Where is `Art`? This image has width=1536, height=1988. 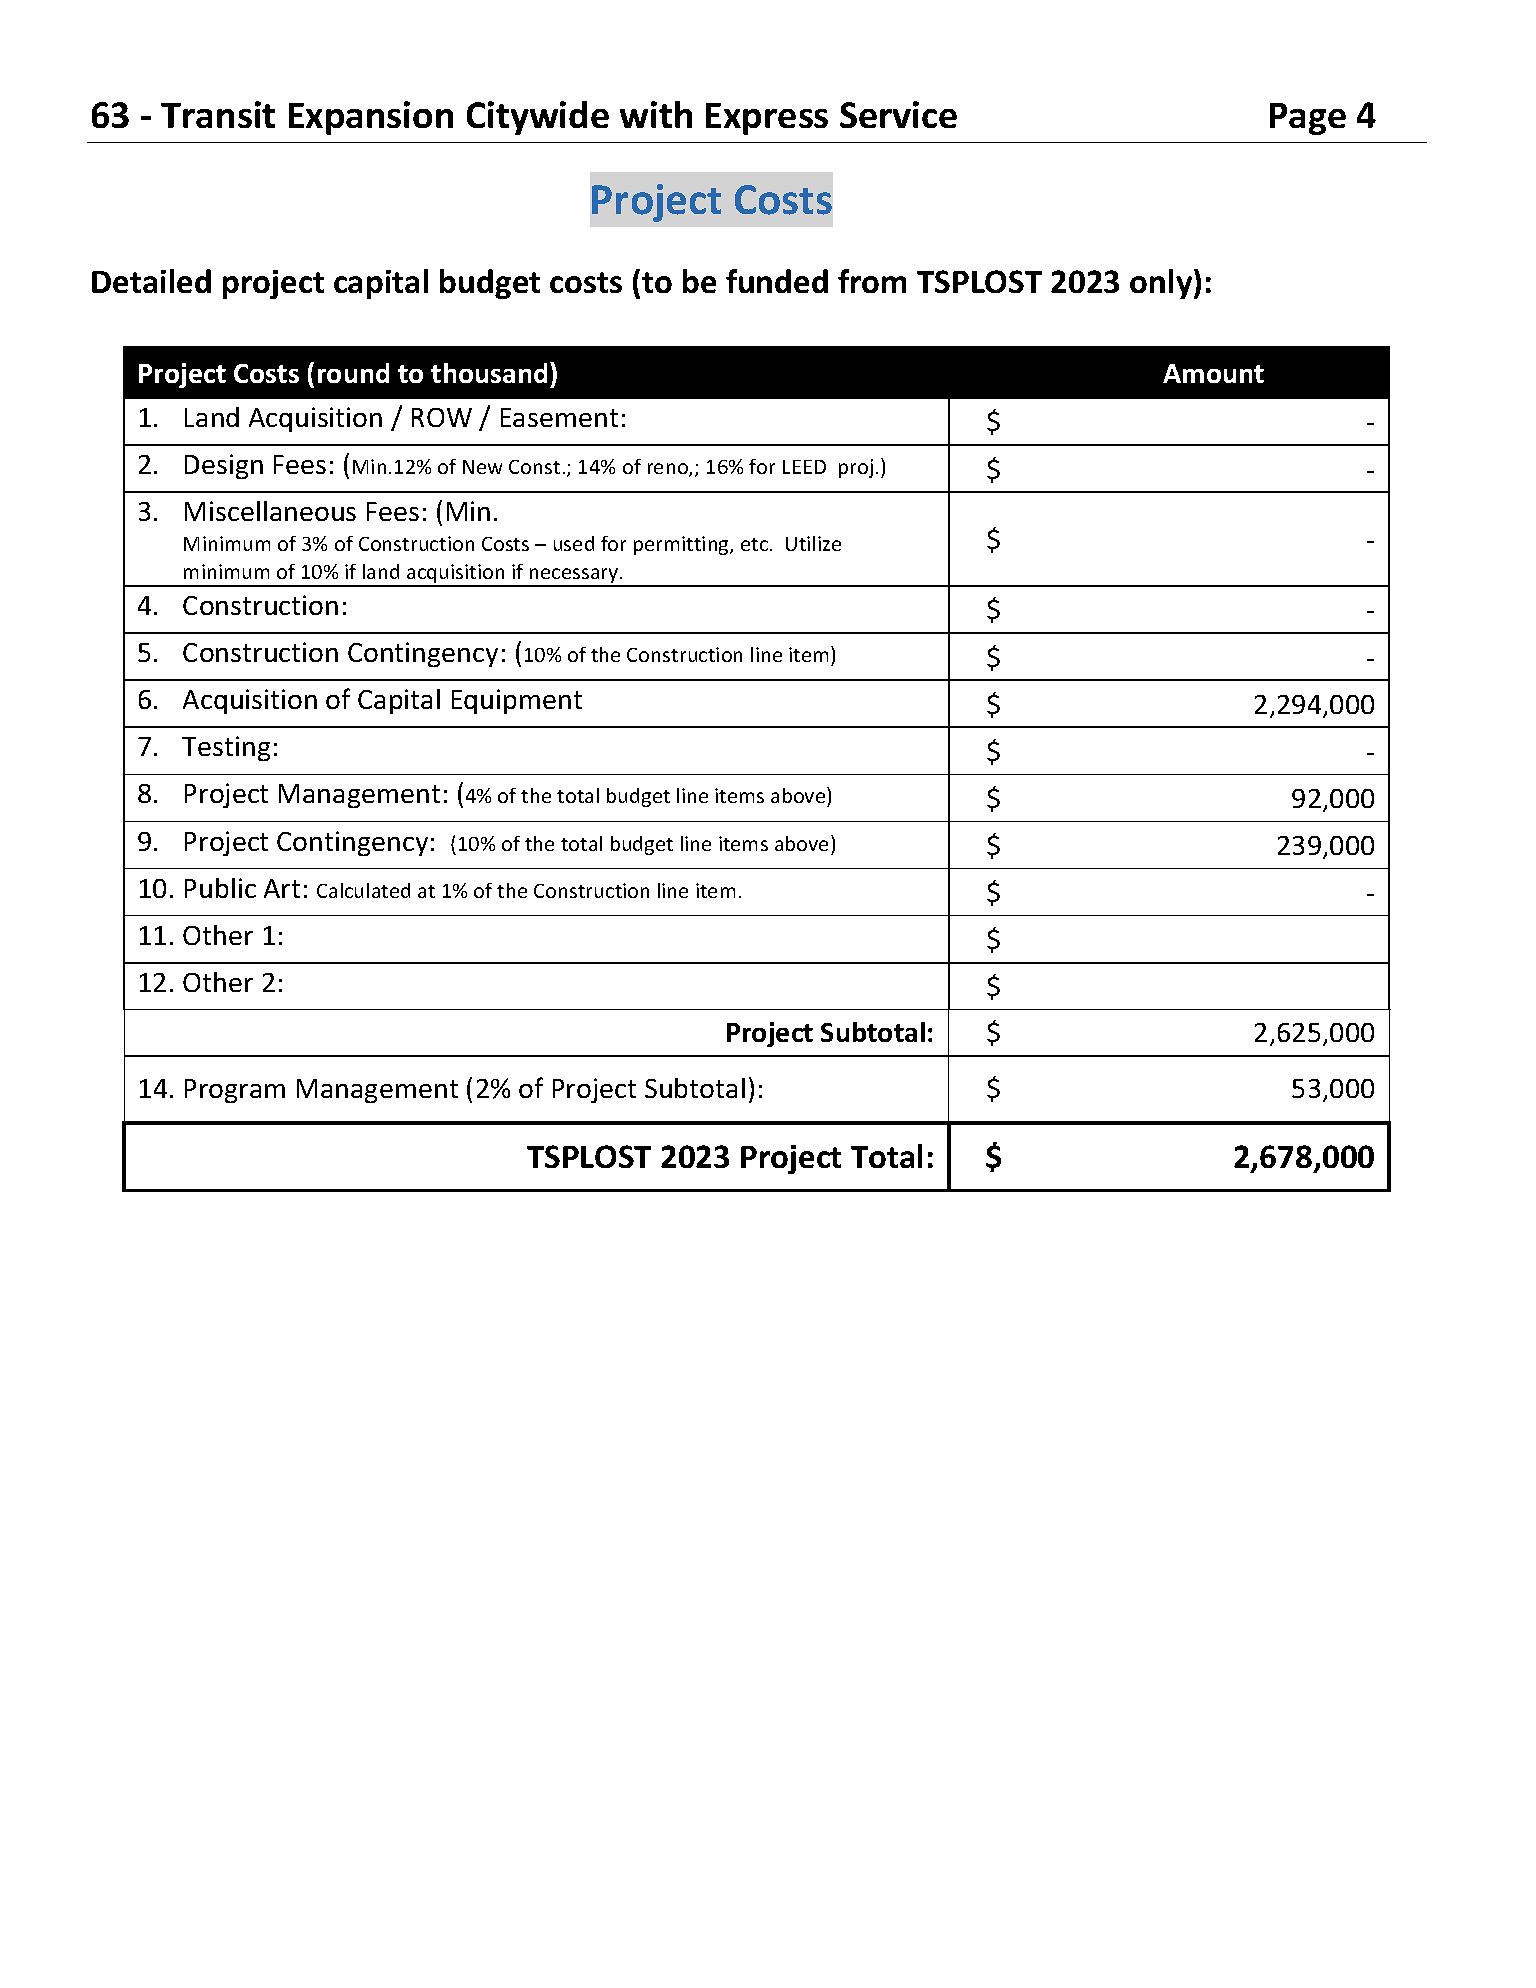 Art is located at coordinates (282, 888).
